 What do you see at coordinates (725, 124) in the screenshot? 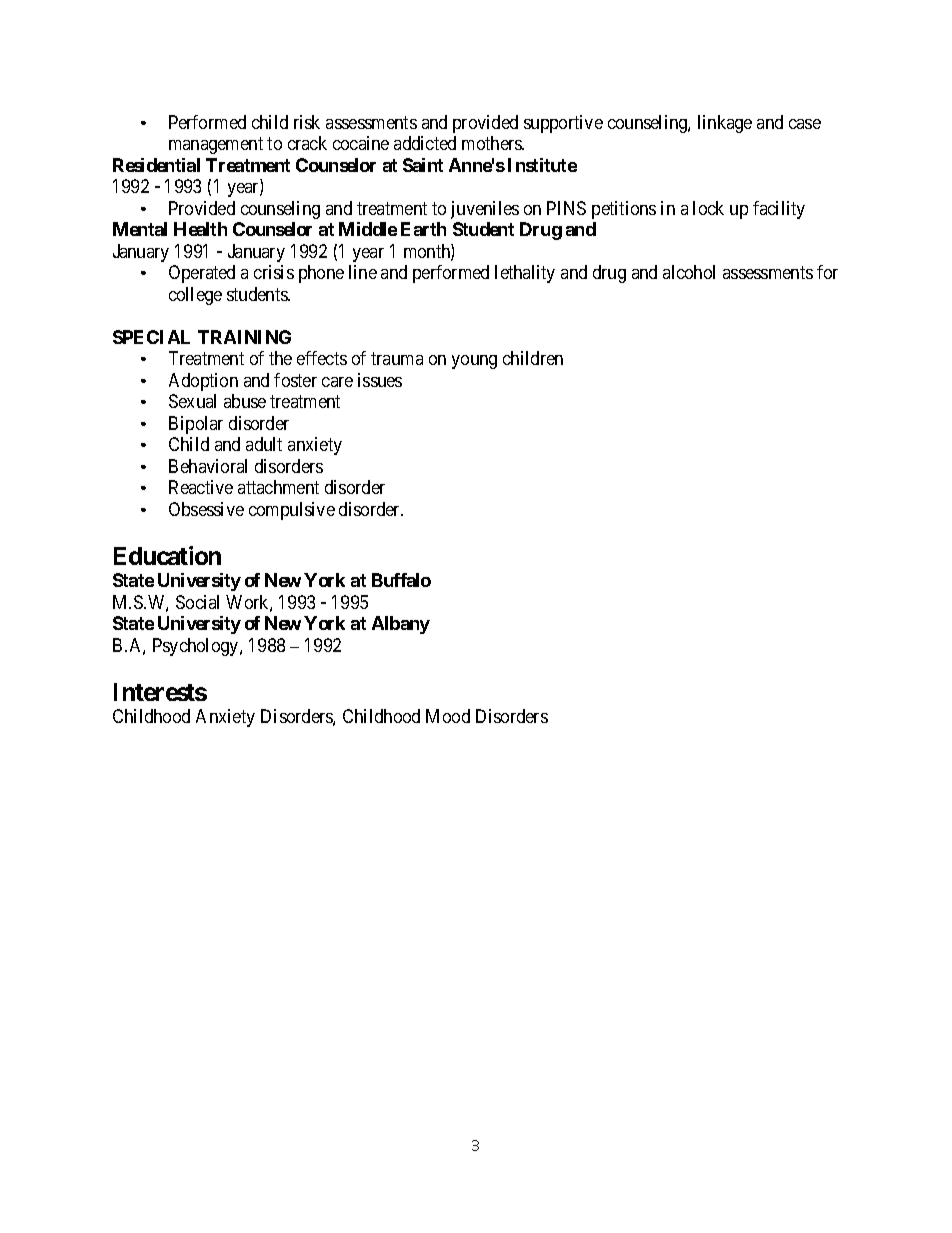
I see `linkage` at bounding box center [725, 124].
